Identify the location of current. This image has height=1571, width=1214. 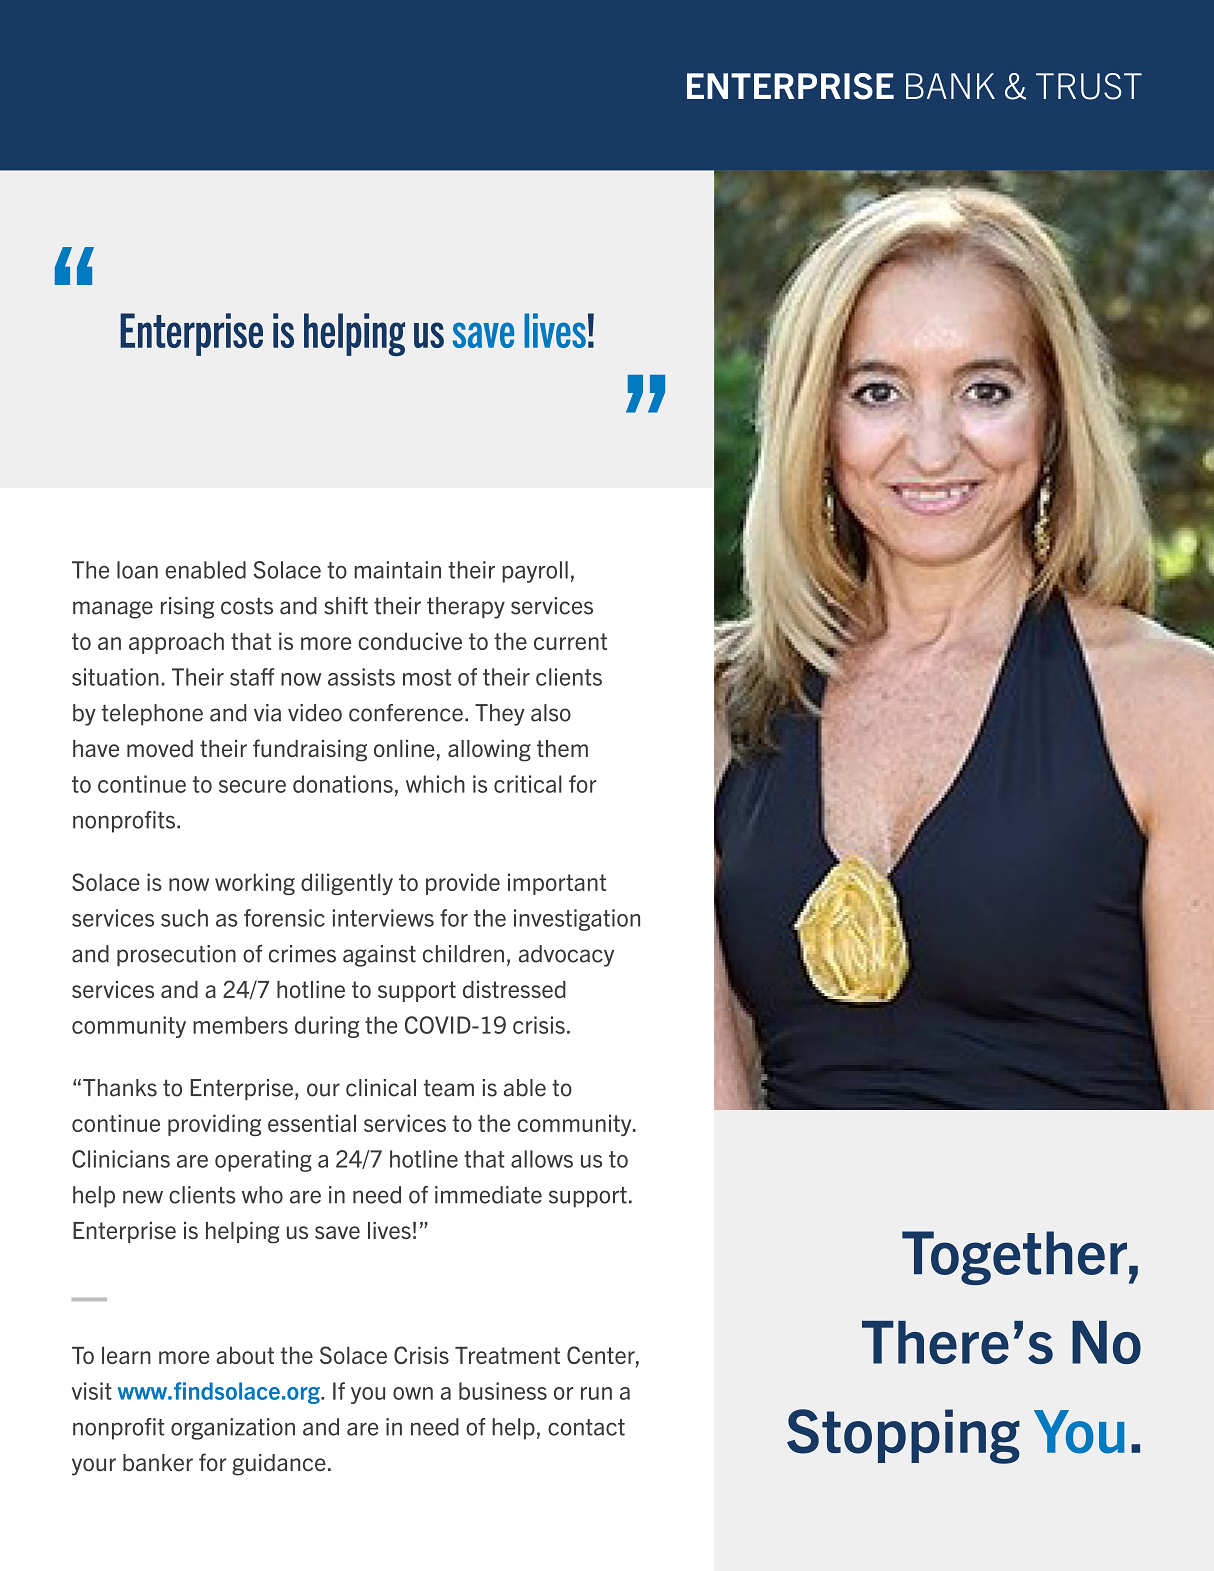
(570, 641).
